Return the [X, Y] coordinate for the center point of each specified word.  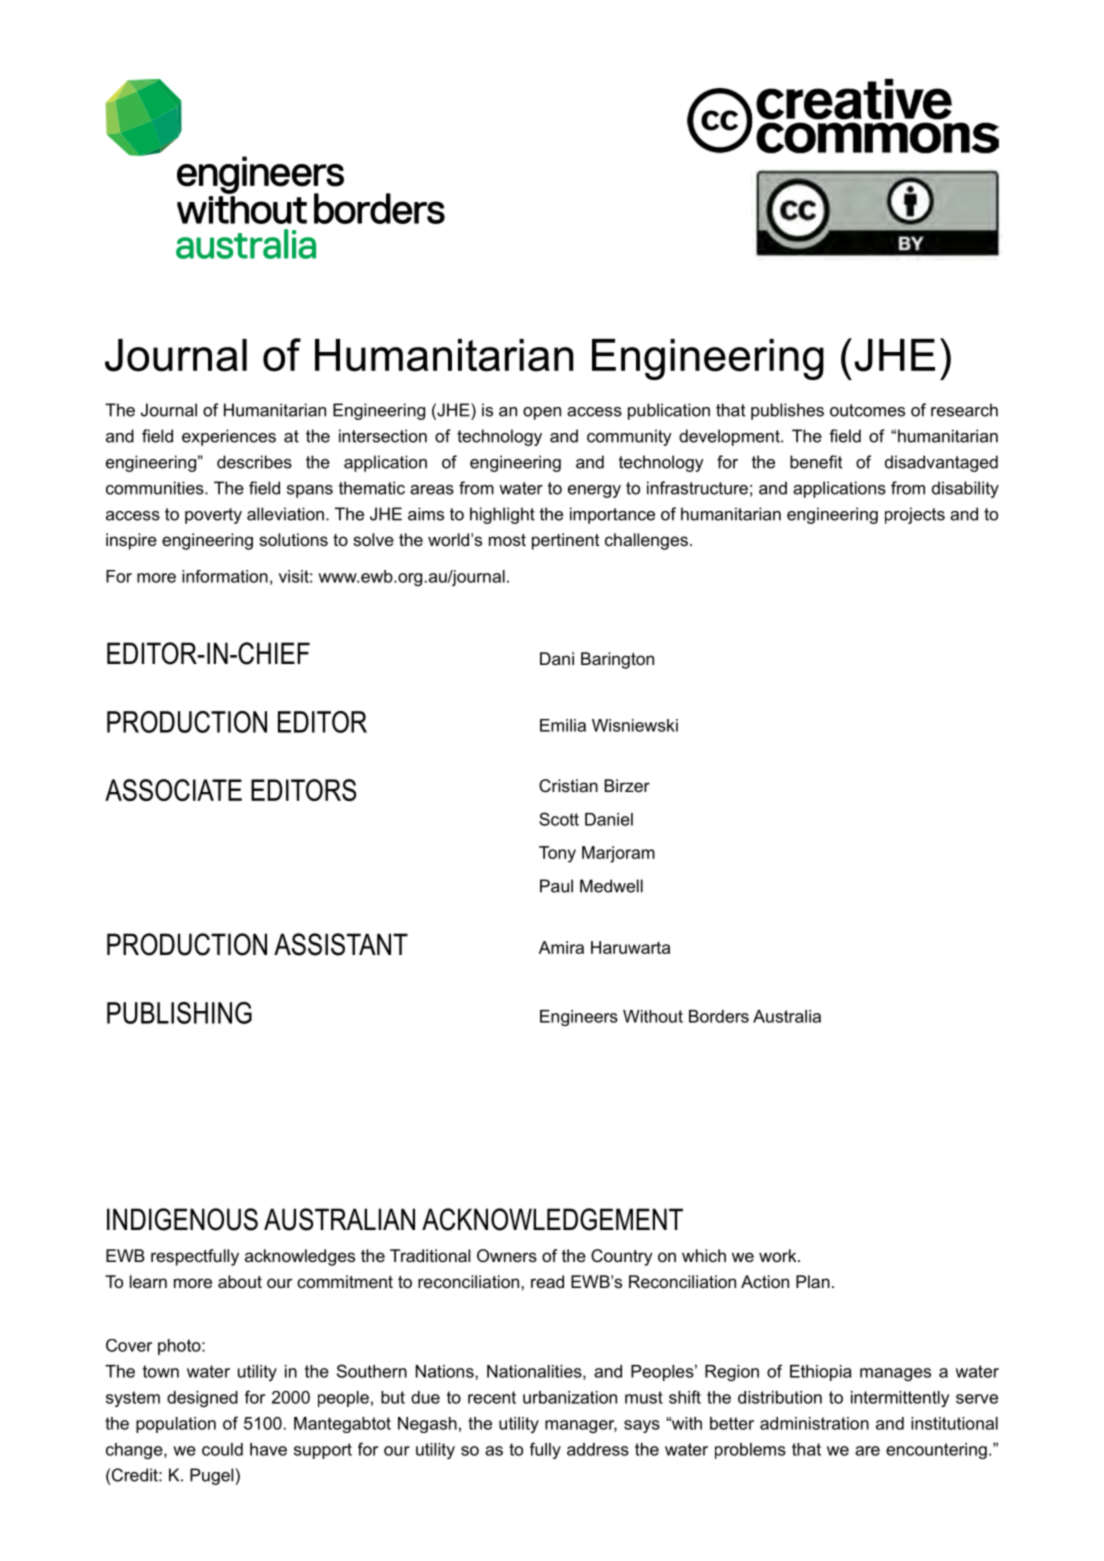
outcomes [867, 410]
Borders [719, 1016]
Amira [561, 947]
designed [202, 1399]
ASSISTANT [341, 944]
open [542, 413]
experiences [229, 437]
